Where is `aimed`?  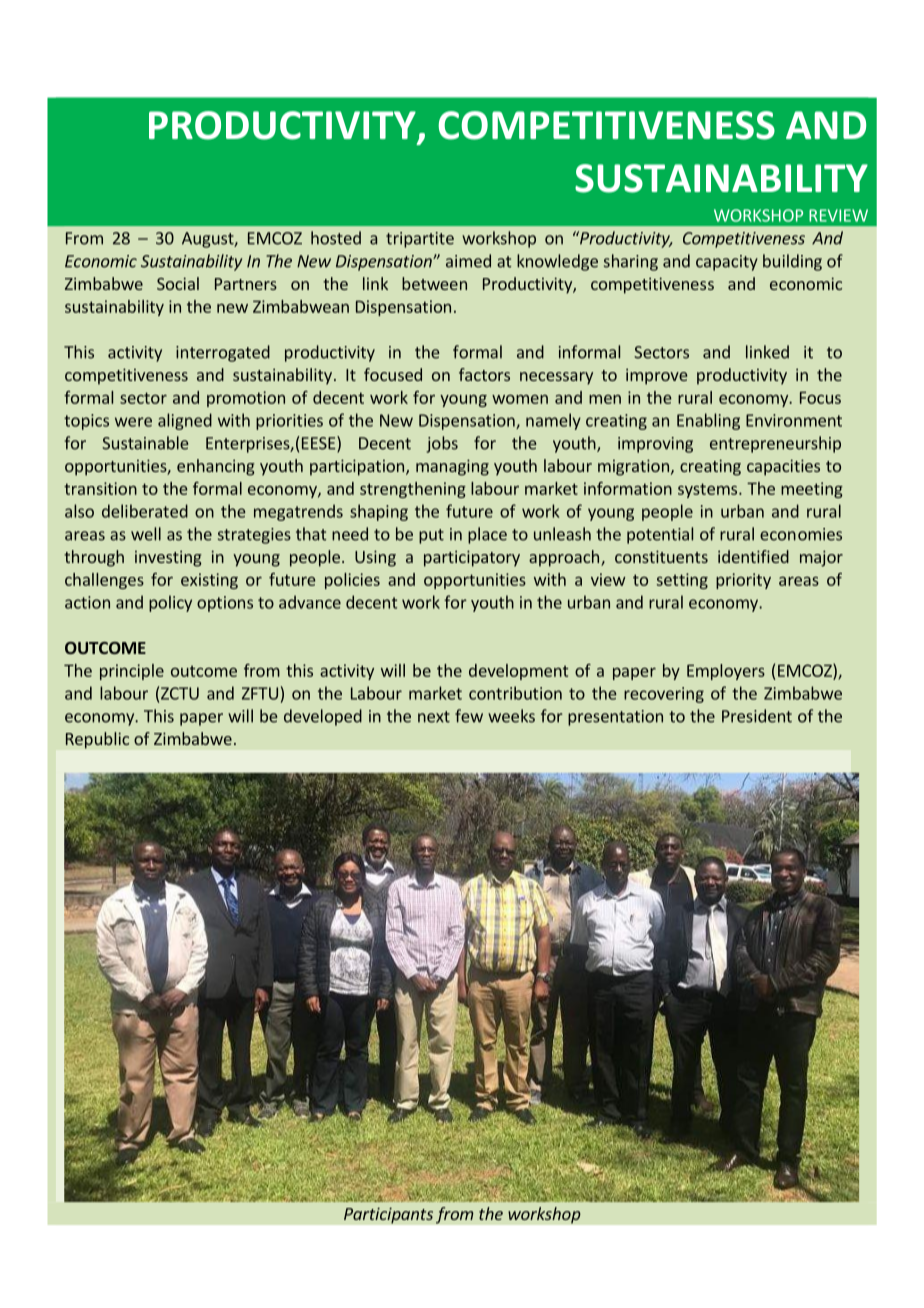 aimed is located at coordinates (468, 261).
